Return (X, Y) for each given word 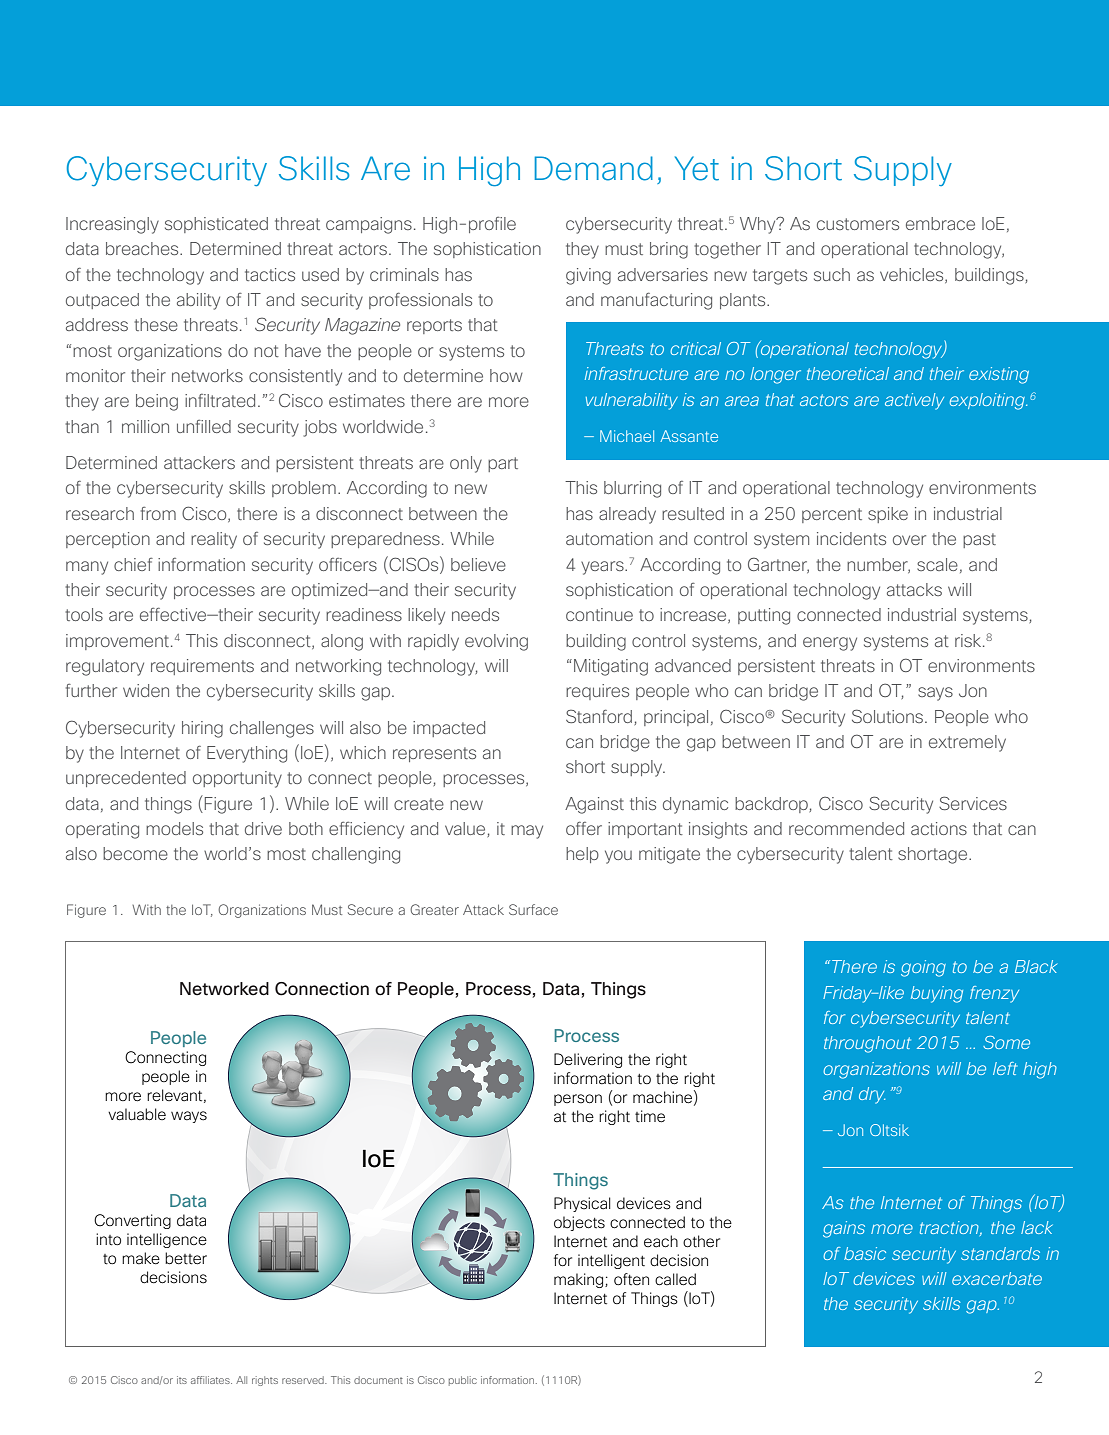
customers (858, 224)
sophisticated (216, 225)
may (527, 832)
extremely (967, 743)
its (182, 1380)
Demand (593, 168)
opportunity (237, 779)
